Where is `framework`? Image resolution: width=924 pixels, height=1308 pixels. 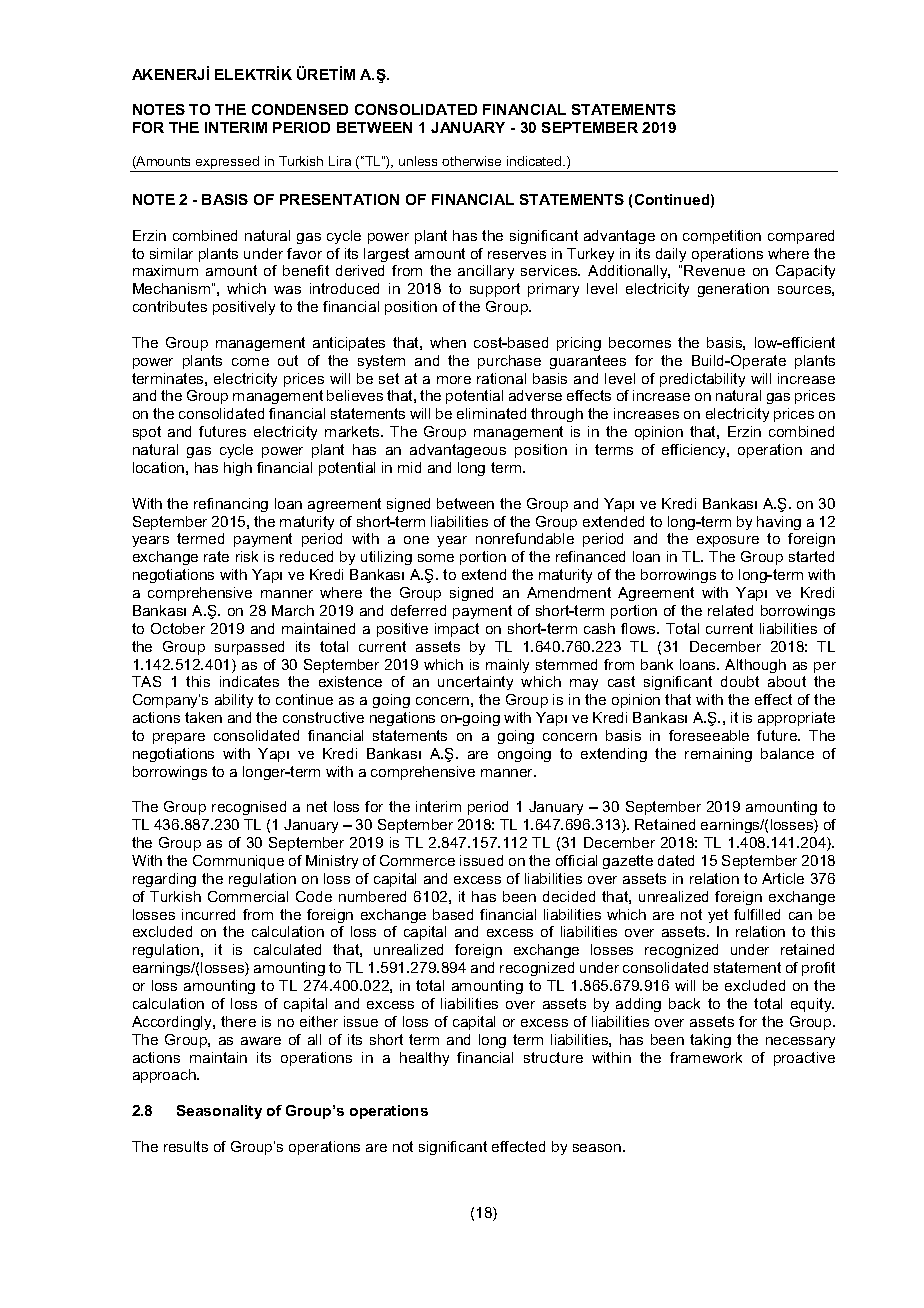
framework is located at coordinates (706, 1057).
